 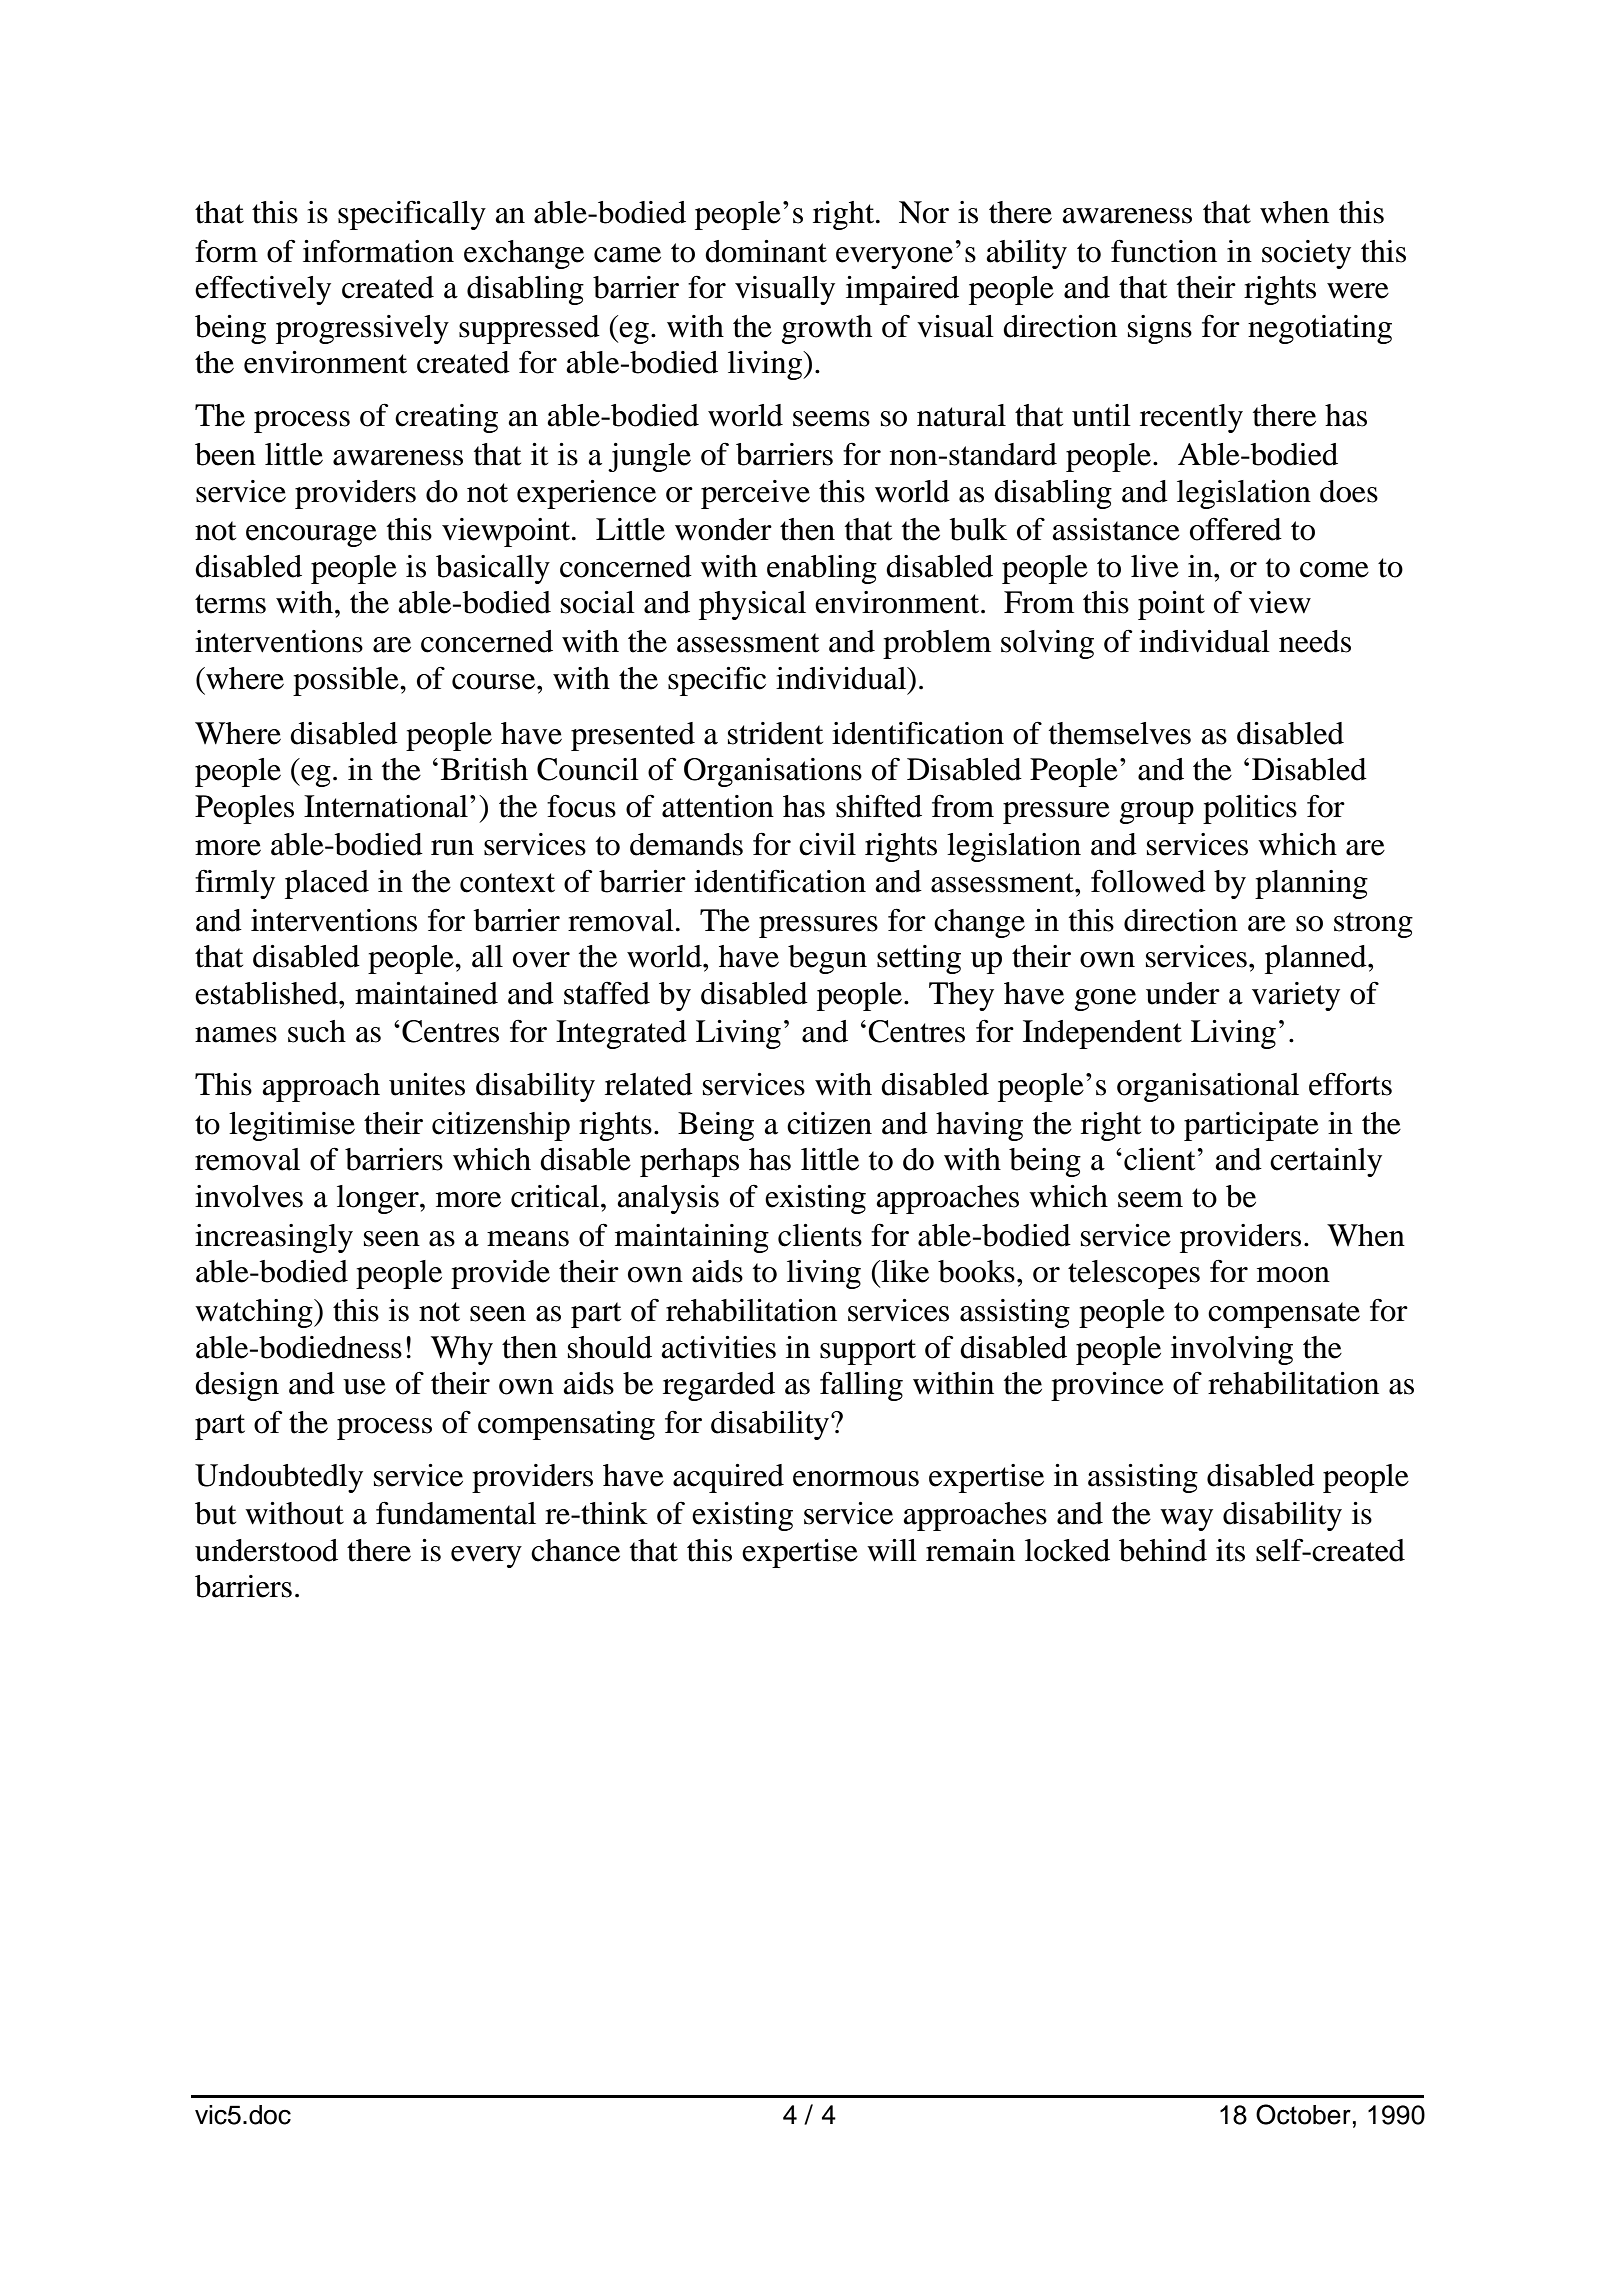 What do you see at coordinates (456, 1513) in the screenshot?
I see `fundamental` at bounding box center [456, 1513].
